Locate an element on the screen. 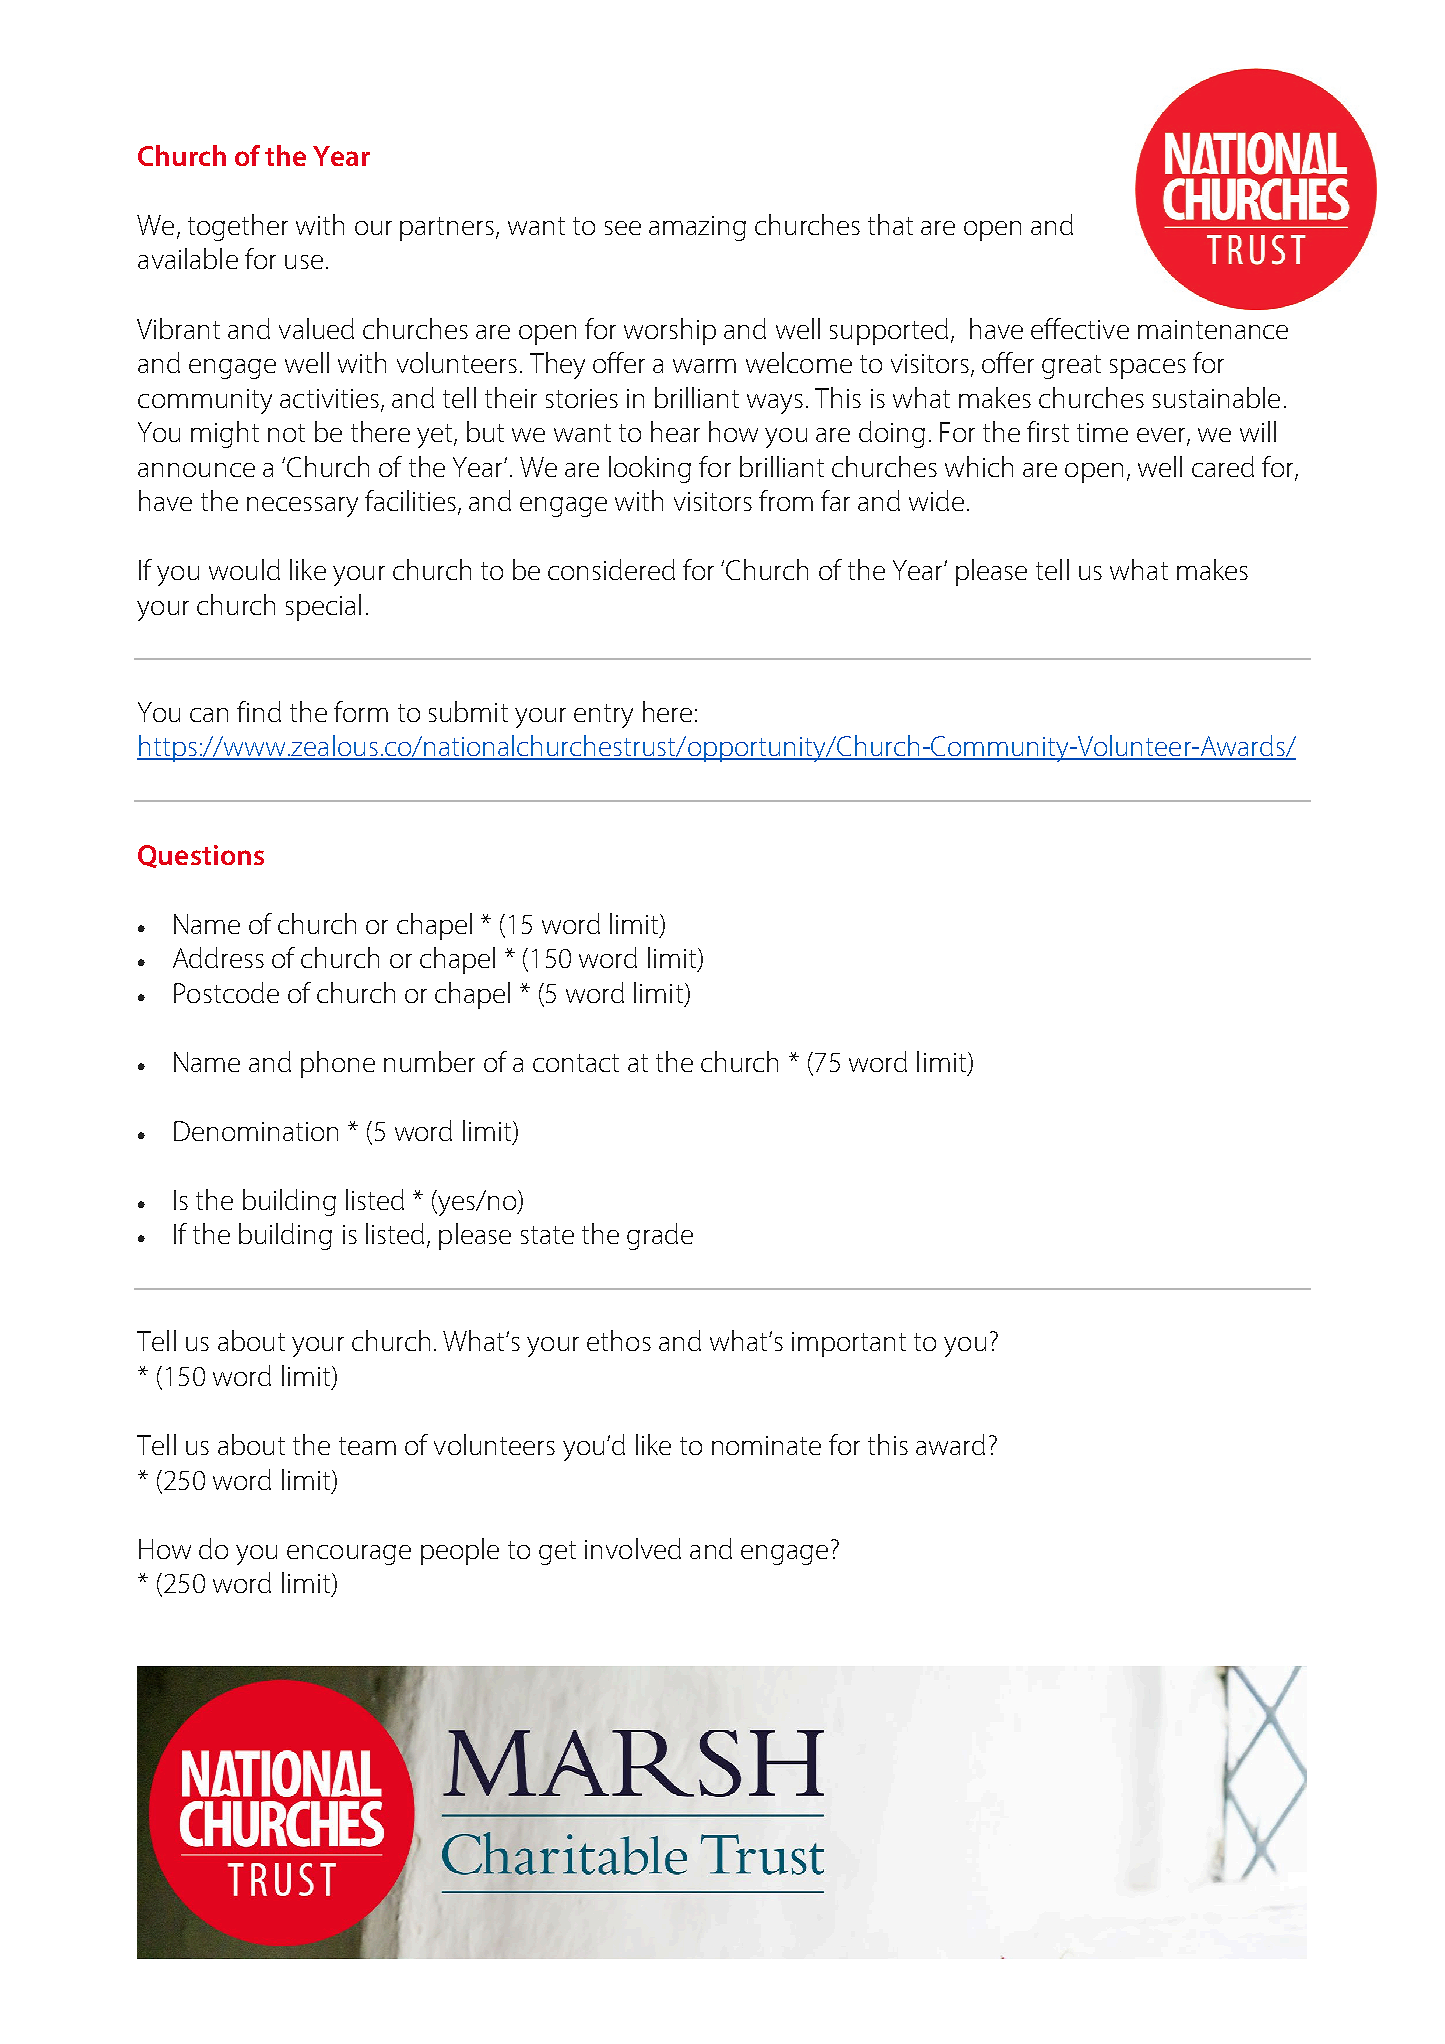  encourage is located at coordinates (349, 1555).
